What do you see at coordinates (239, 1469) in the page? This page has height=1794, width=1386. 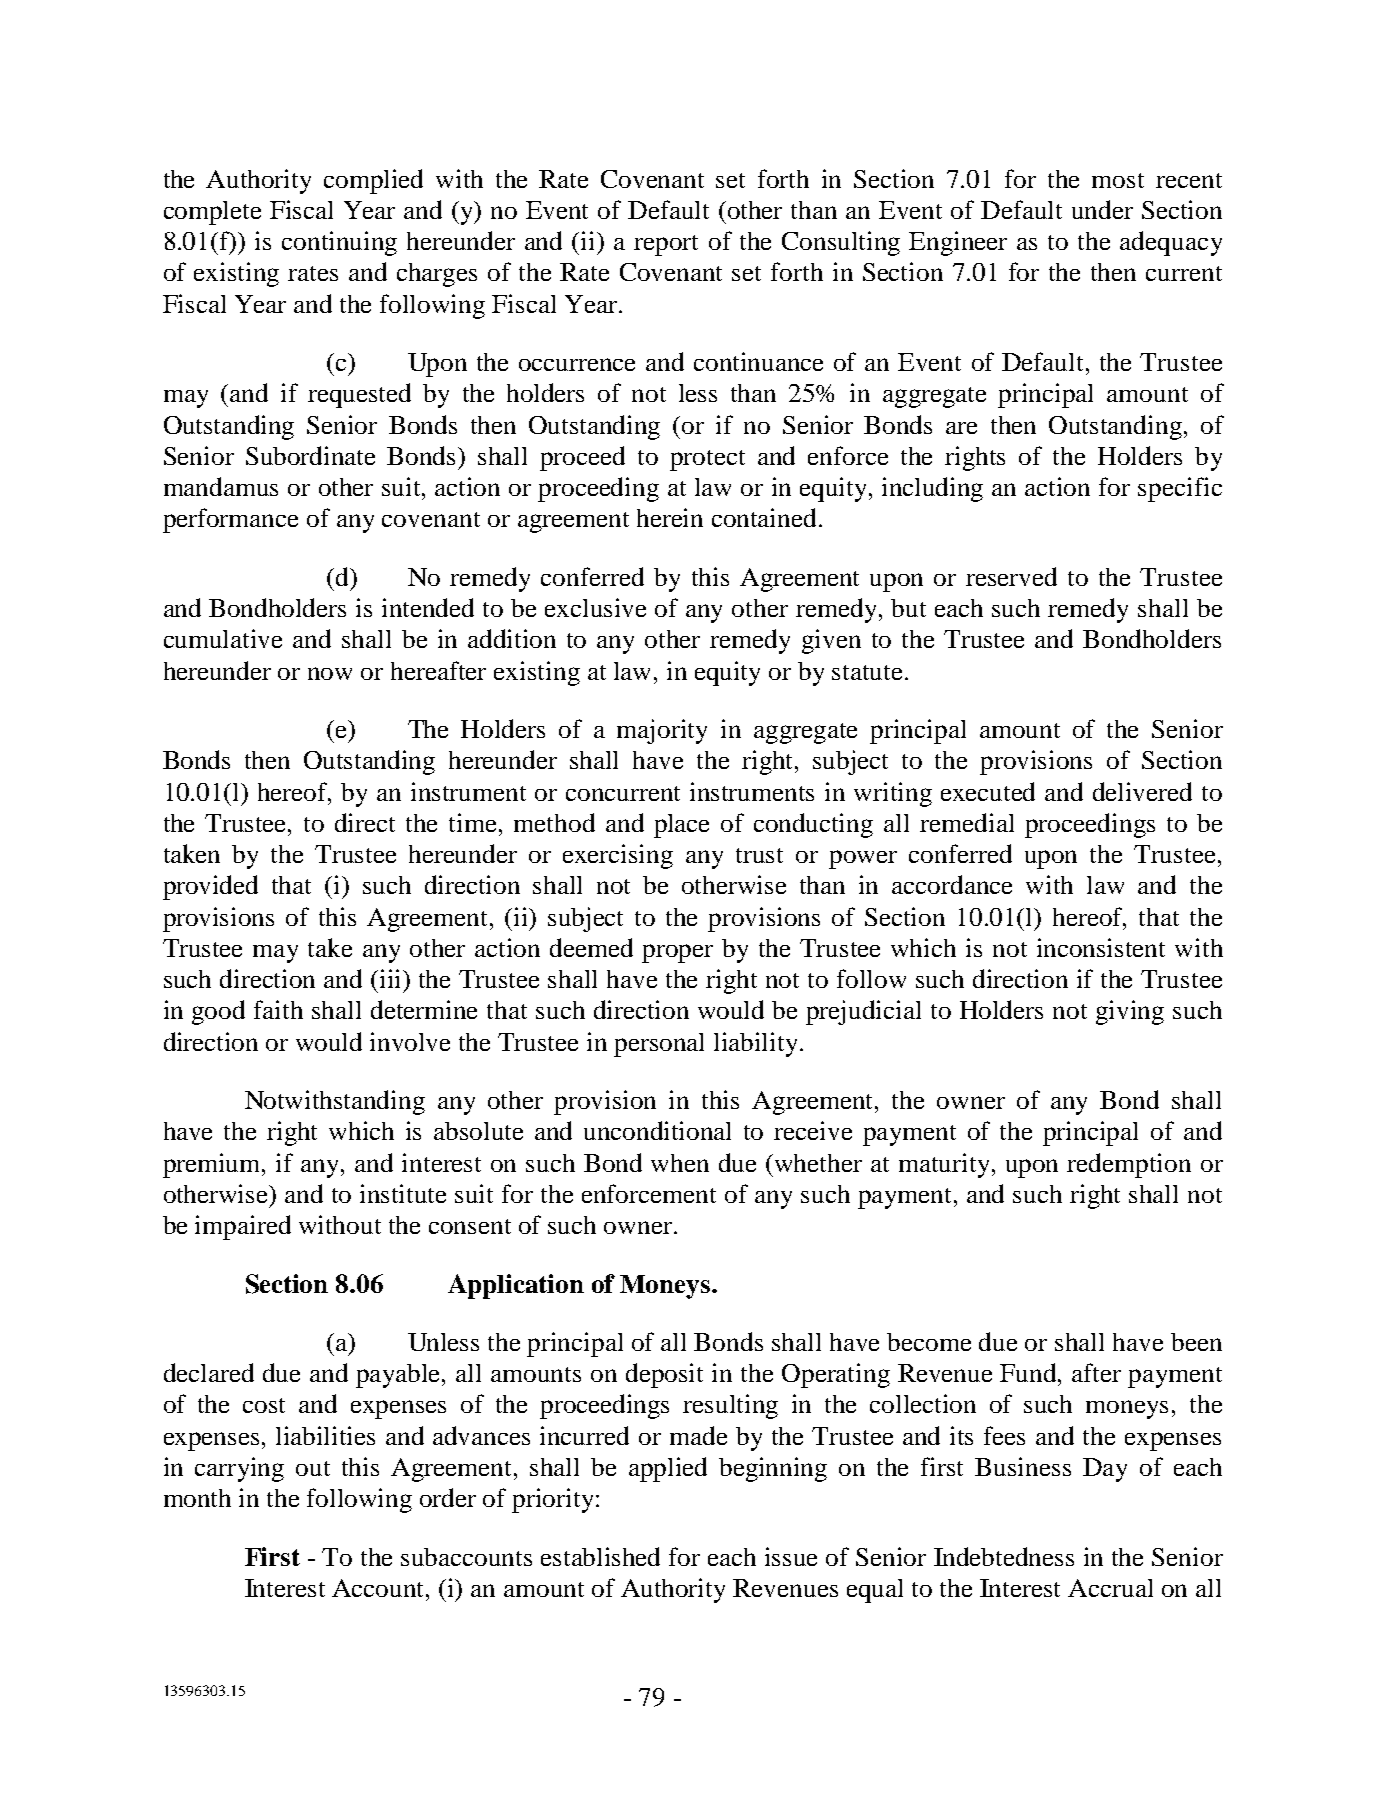 I see `carrying` at bounding box center [239, 1469].
